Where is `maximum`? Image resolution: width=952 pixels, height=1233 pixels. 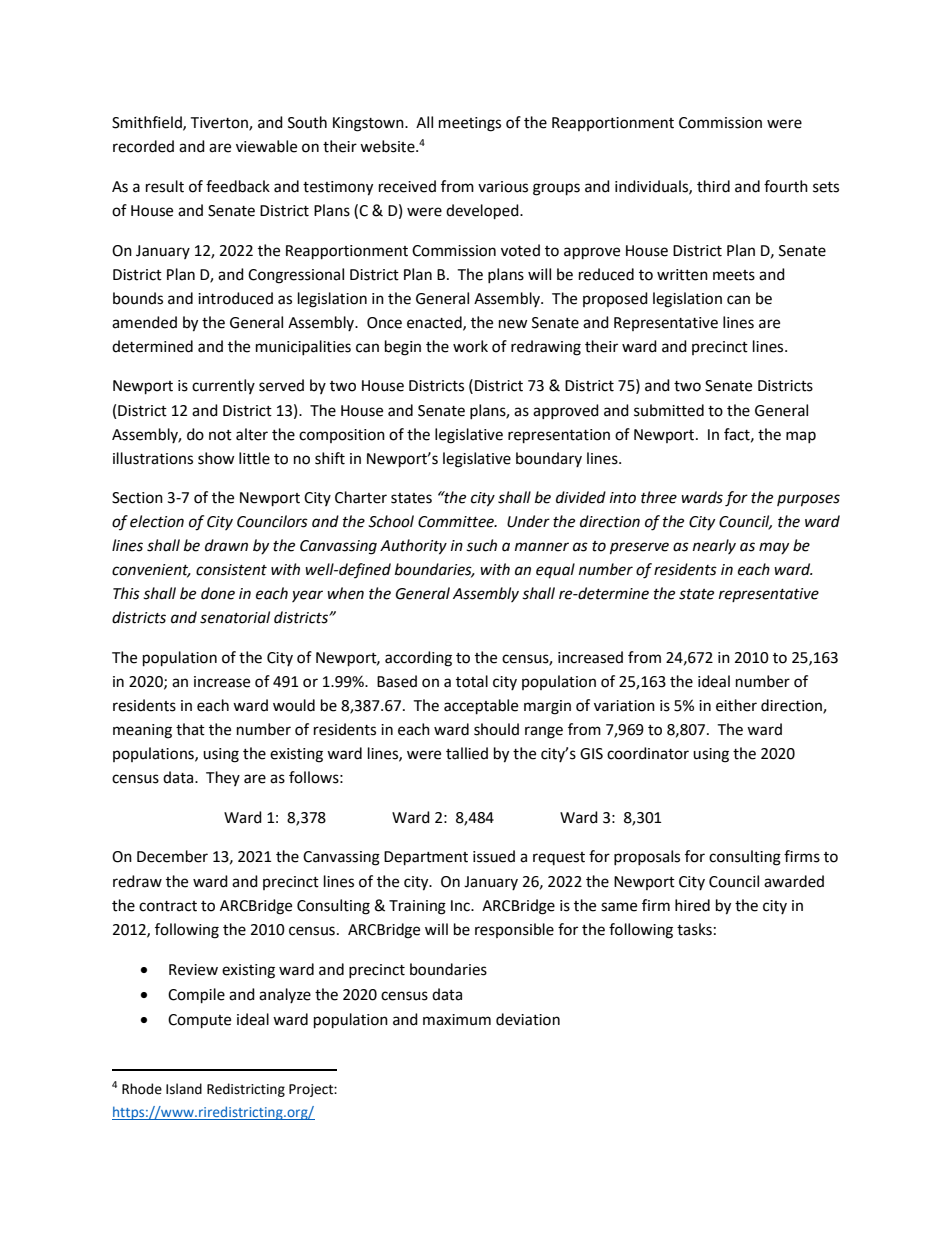 maximum is located at coordinates (457, 1020).
